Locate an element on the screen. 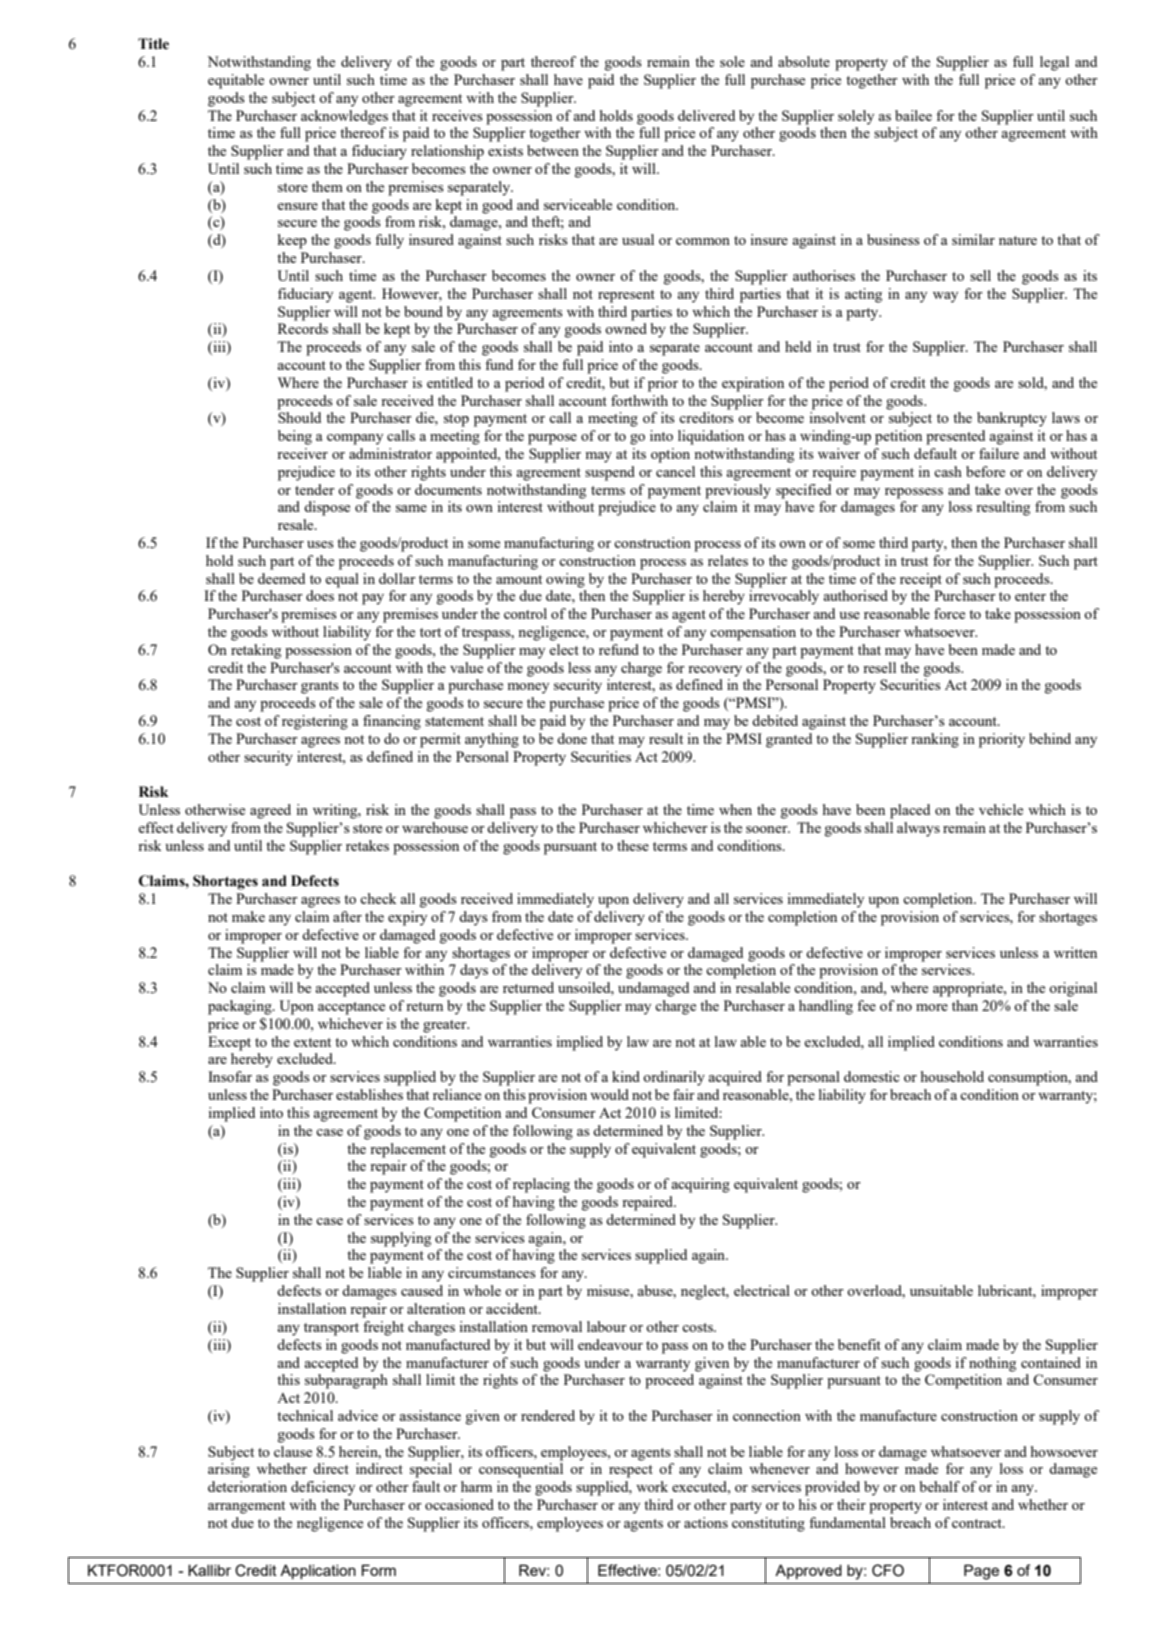 The width and height of the screenshot is (1152, 1630). legal is located at coordinates (1054, 63).
